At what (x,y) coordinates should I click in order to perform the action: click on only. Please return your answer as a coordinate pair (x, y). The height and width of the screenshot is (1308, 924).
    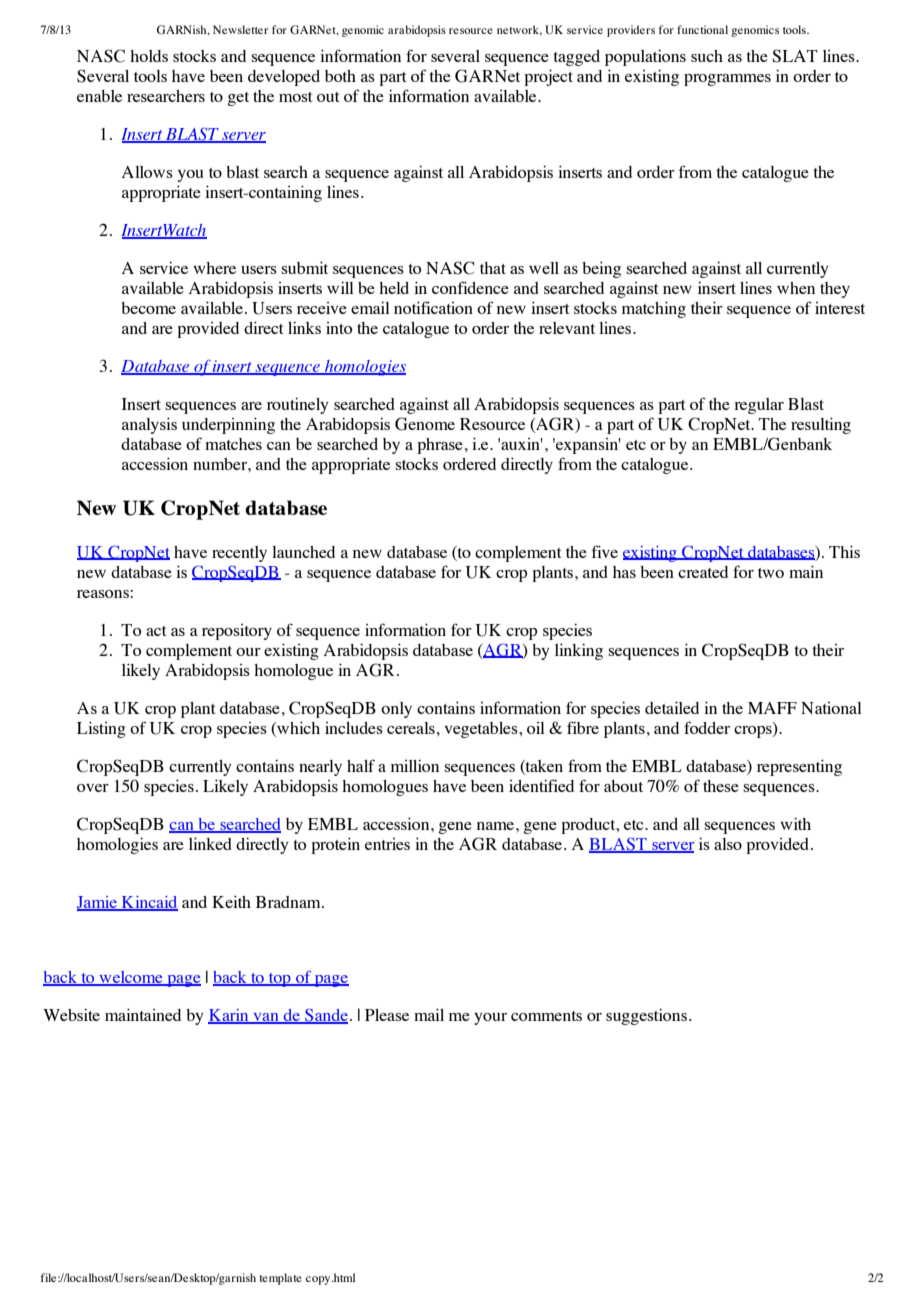
    Looking at the image, I should click on (396, 710).
